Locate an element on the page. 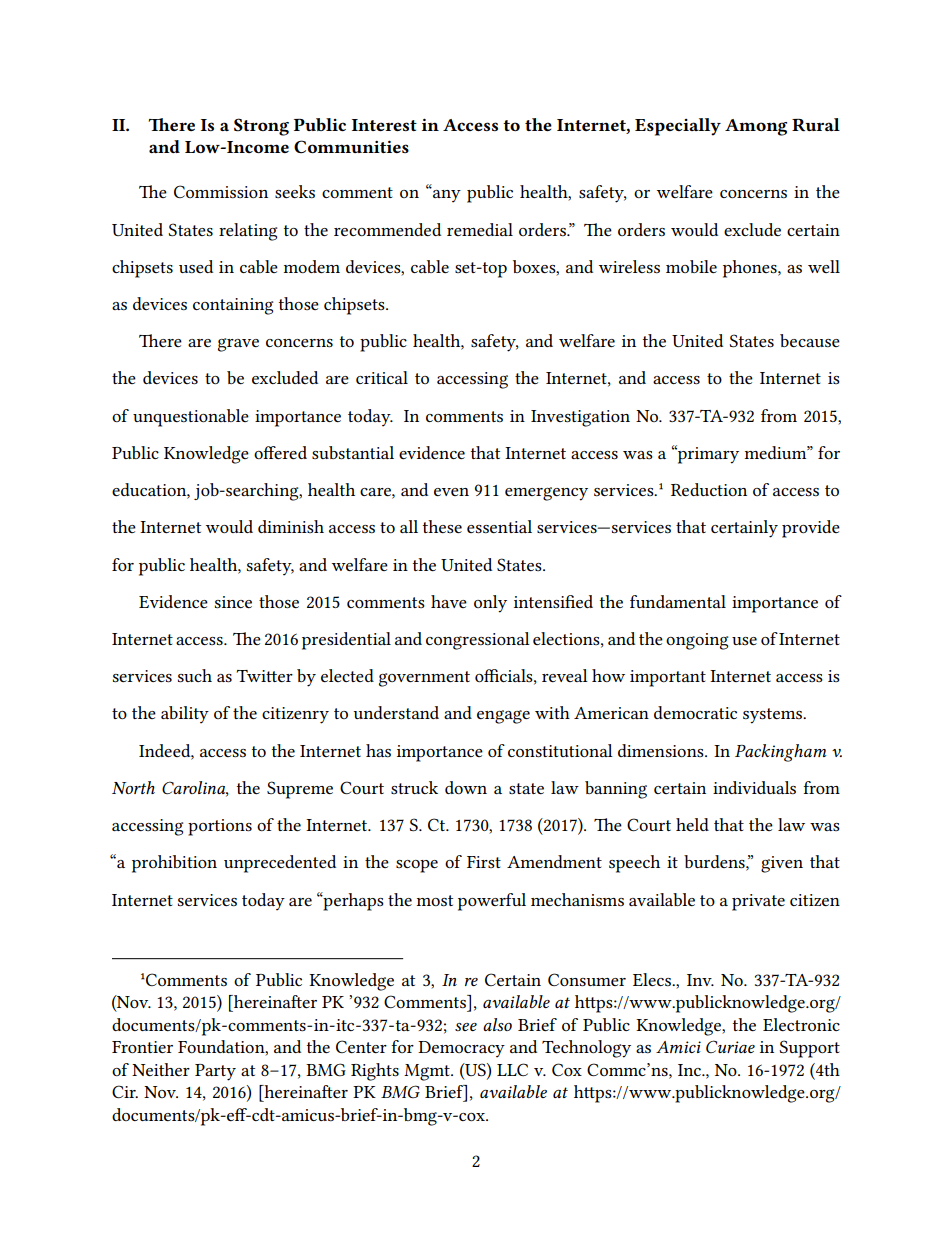  since is located at coordinates (233, 602).
